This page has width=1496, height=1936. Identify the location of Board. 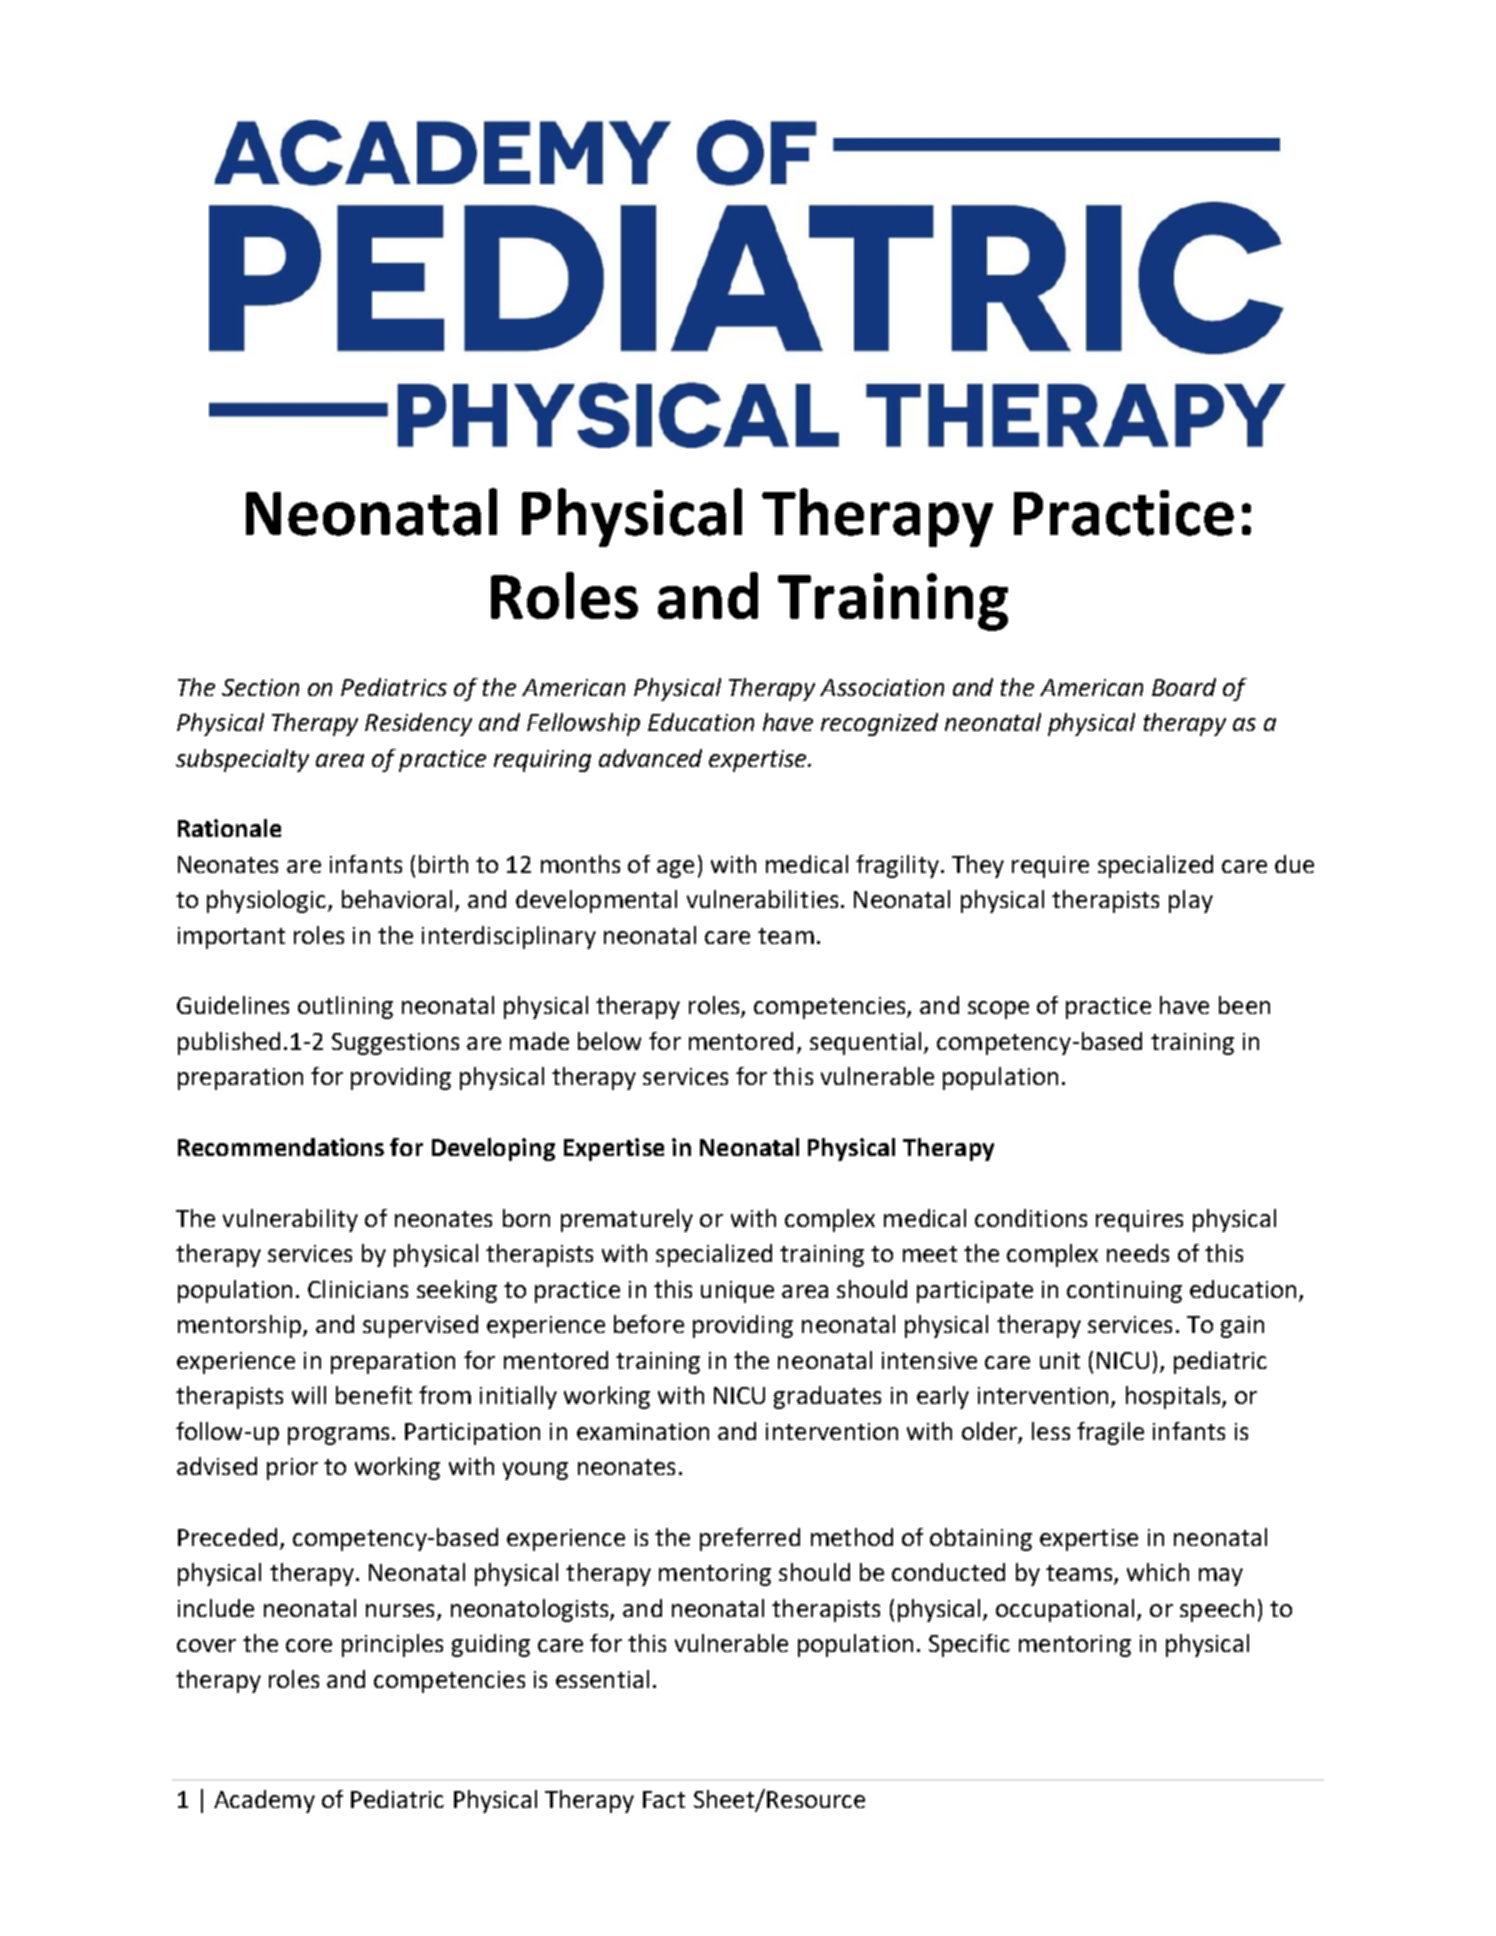
(1184, 687).
